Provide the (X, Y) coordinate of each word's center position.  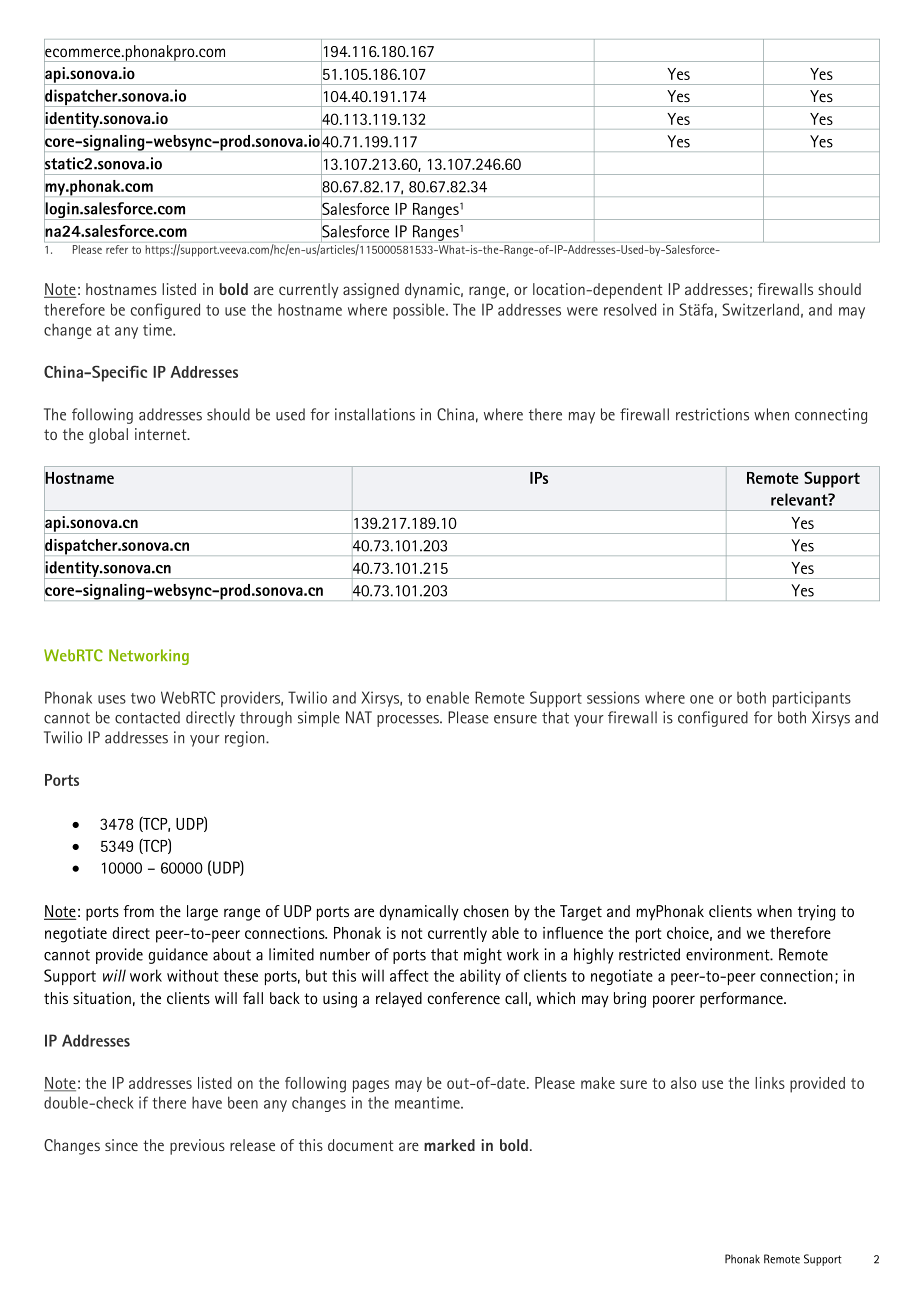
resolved (630, 309)
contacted (147, 717)
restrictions (712, 414)
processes (409, 721)
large (202, 913)
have (207, 1102)
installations (375, 414)
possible (420, 311)
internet (162, 434)
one (702, 699)
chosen (486, 911)
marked (449, 1145)
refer (117, 249)
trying (816, 913)
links (770, 1083)
